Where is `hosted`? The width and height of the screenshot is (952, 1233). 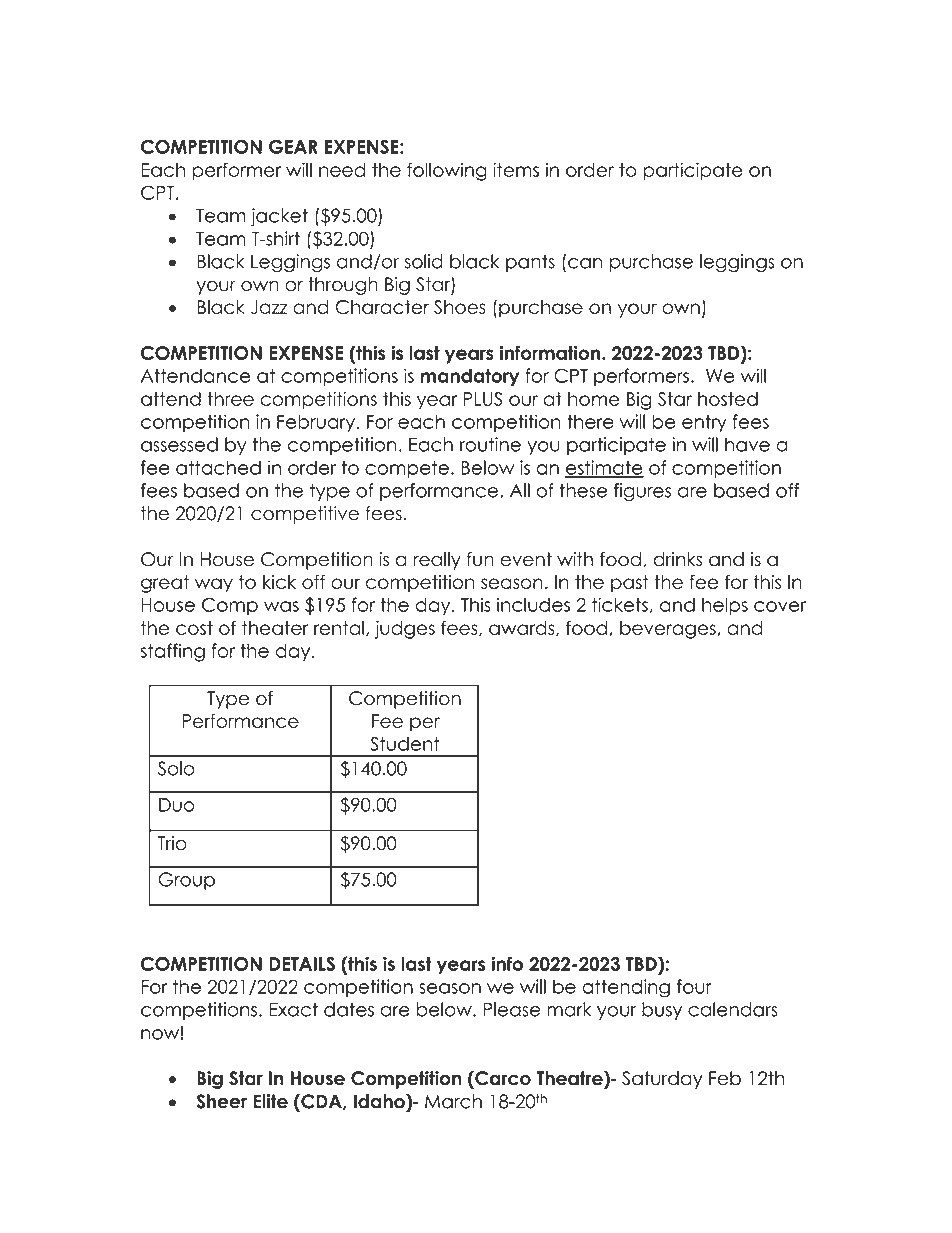
hosted is located at coordinates (728, 399).
